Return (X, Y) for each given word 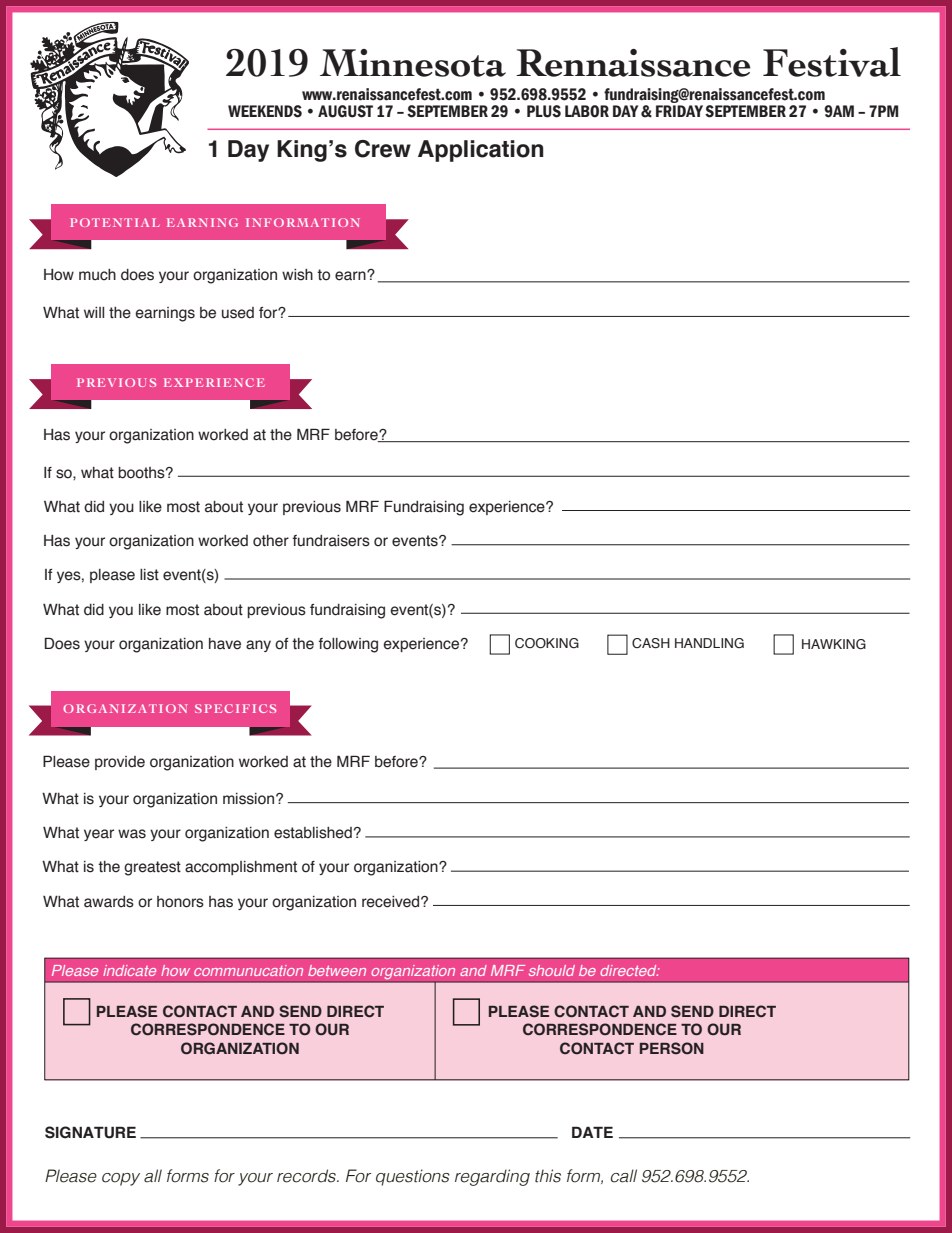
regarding (492, 1177)
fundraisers (331, 541)
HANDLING (709, 643)
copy (121, 1179)
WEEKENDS (265, 111)
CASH (651, 643)
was (132, 834)
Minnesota (413, 63)
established (313, 833)
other (271, 541)
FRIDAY (679, 111)
